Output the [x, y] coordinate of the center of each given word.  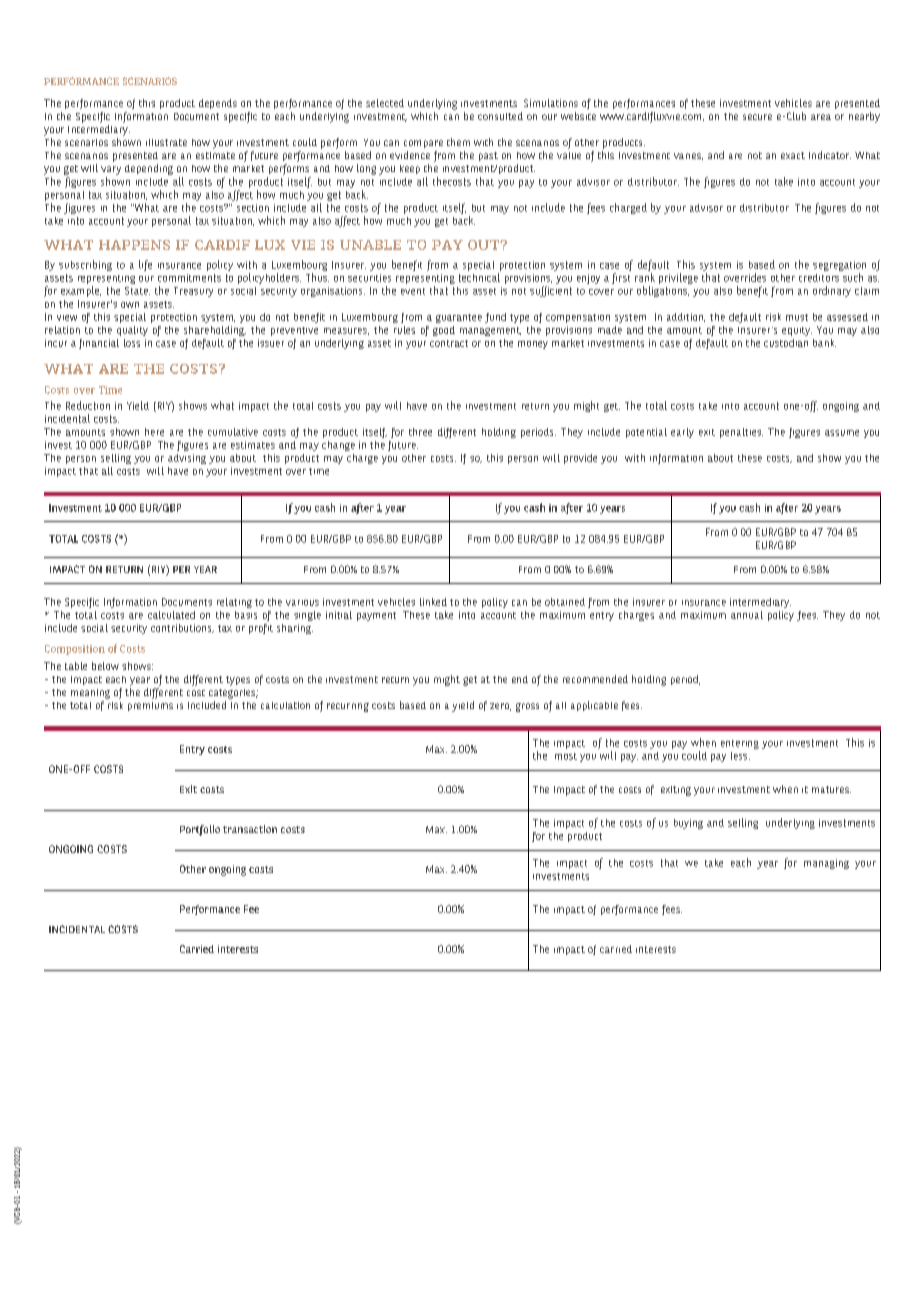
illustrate [166, 142]
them [458, 142]
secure [757, 117]
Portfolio [200, 830]
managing [826, 864]
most [566, 756]
